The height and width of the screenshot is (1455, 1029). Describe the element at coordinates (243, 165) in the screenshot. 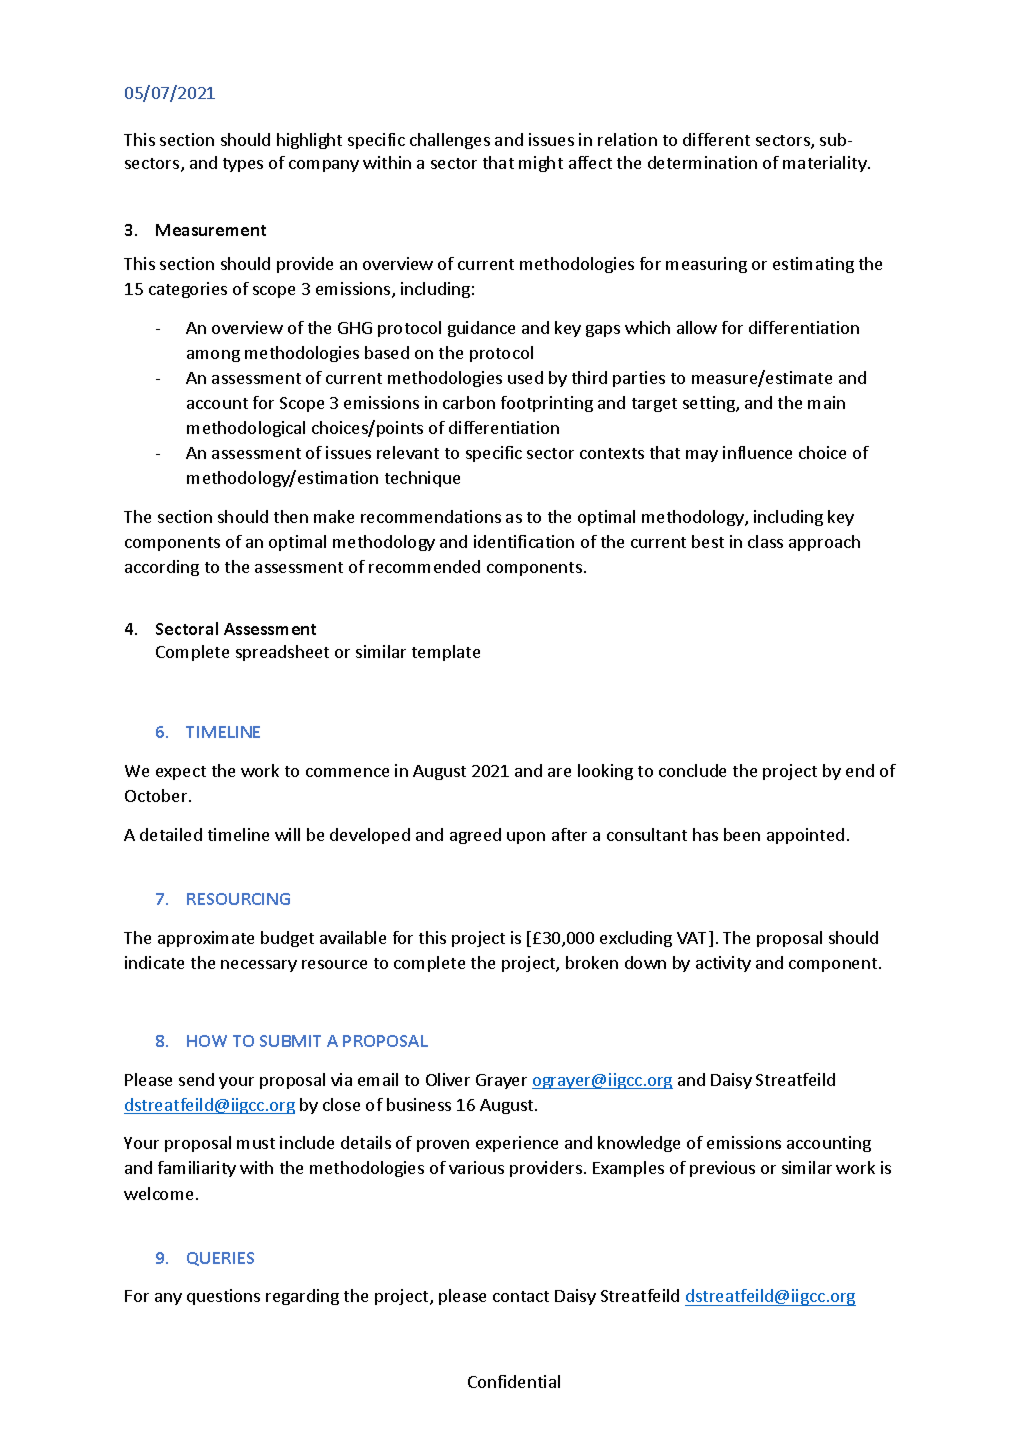

I see `types` at that location.
